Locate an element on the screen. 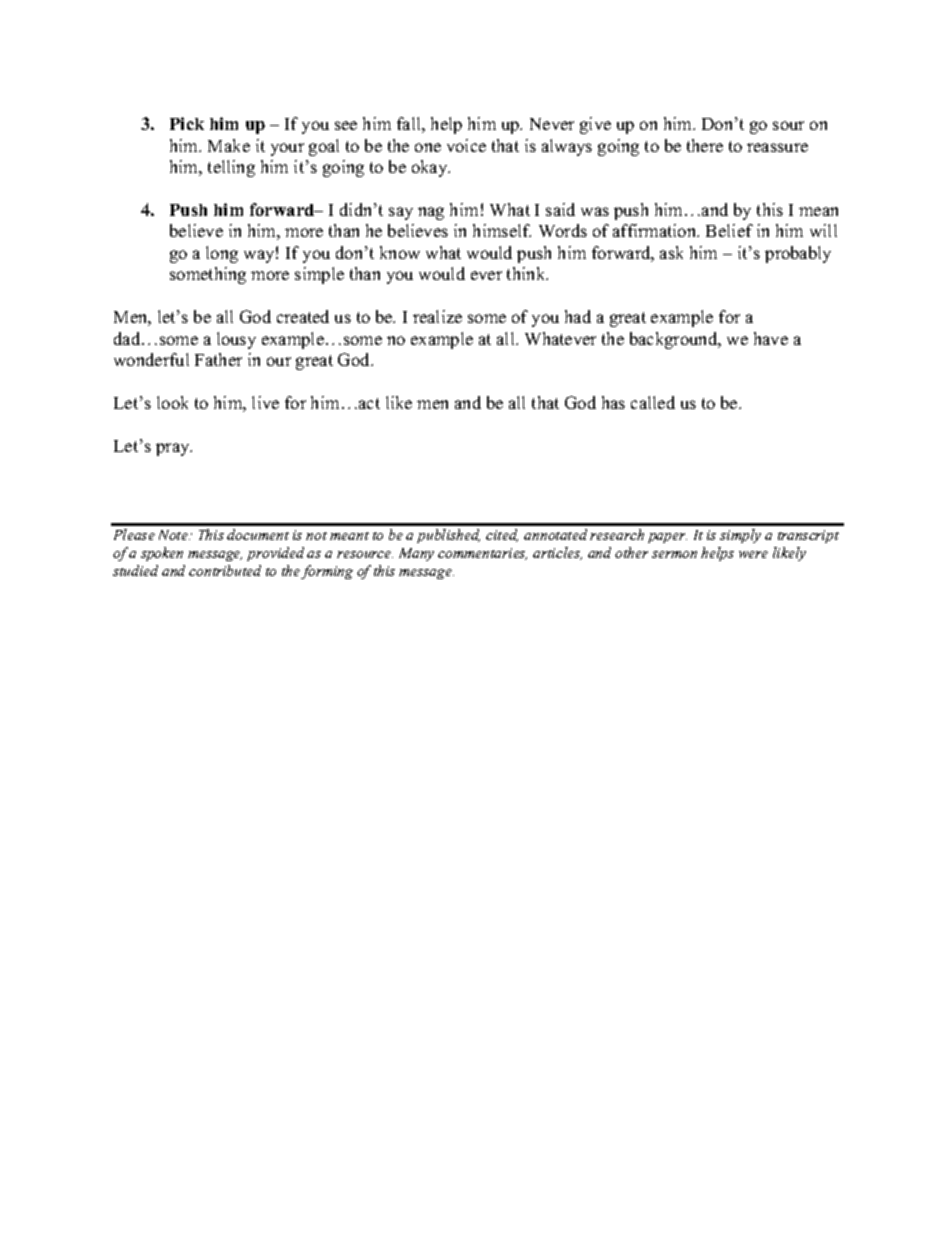 The image size is (952, 1233). Make is located at coordinates (229, 145).
